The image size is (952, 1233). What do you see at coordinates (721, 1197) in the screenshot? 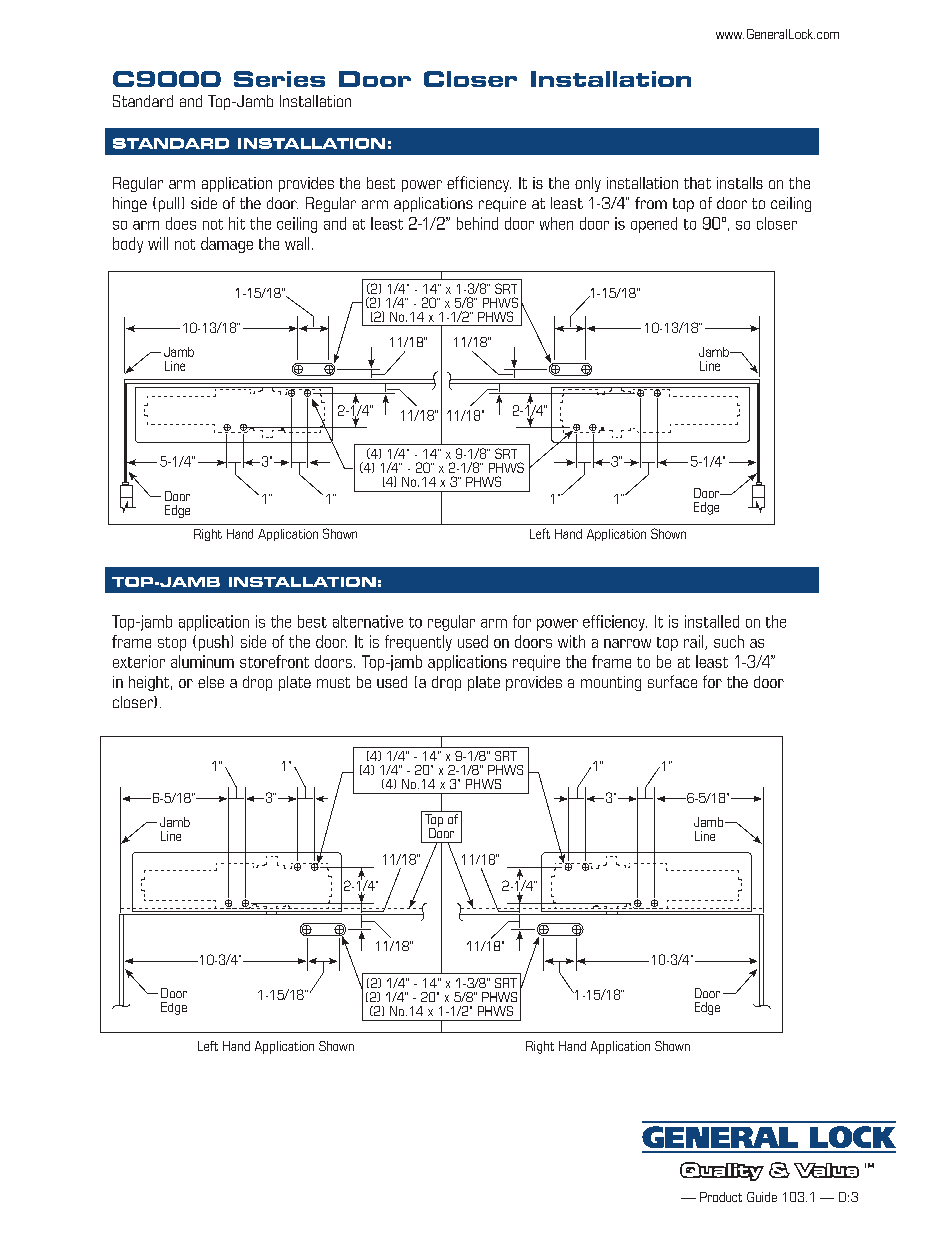
I see `Product` at bounding box center [721, 1197].
